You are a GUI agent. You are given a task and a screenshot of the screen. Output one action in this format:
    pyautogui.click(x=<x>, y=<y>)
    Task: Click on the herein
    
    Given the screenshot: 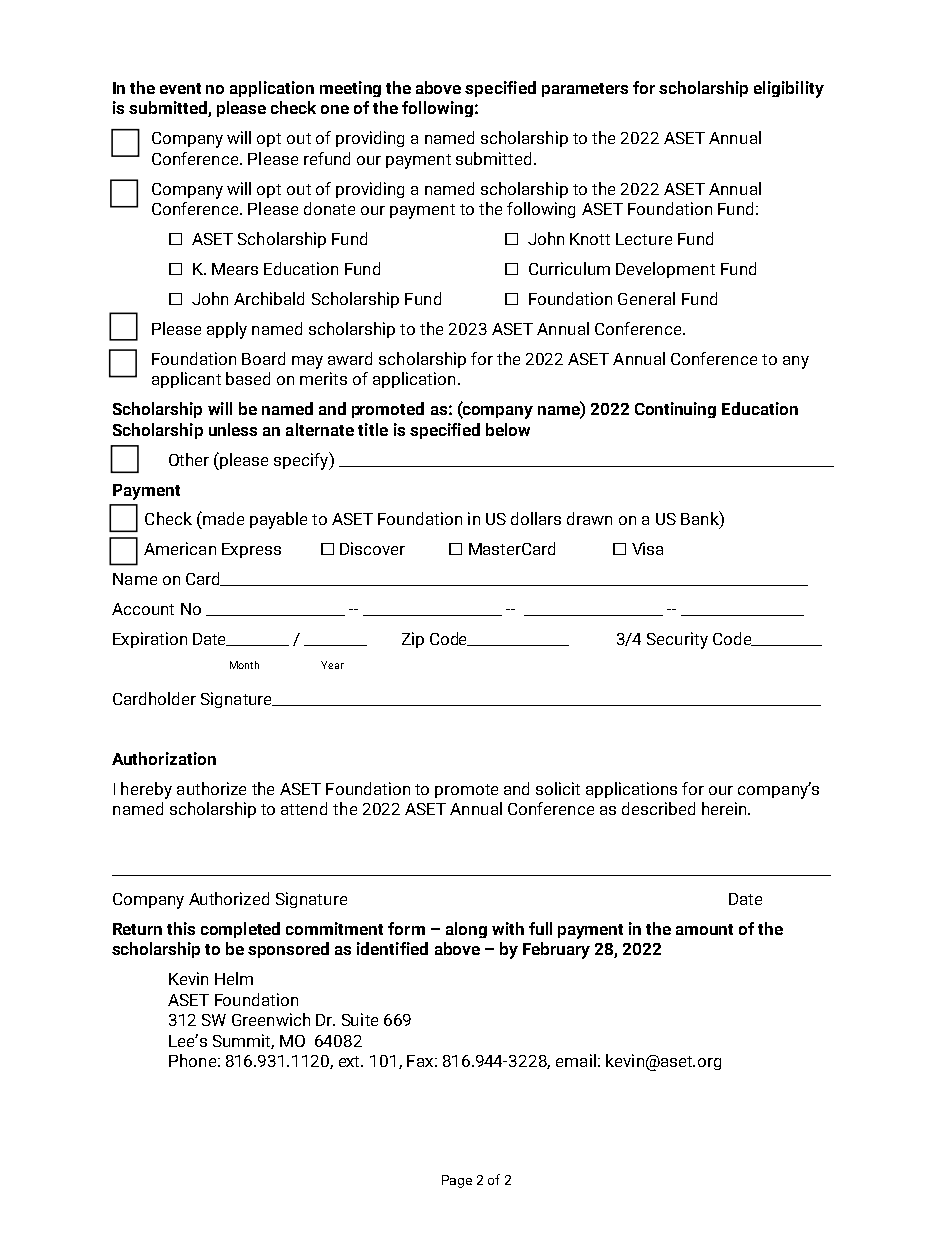 What is the action you would take?
    pyautogui.click(x=725, y=808)
